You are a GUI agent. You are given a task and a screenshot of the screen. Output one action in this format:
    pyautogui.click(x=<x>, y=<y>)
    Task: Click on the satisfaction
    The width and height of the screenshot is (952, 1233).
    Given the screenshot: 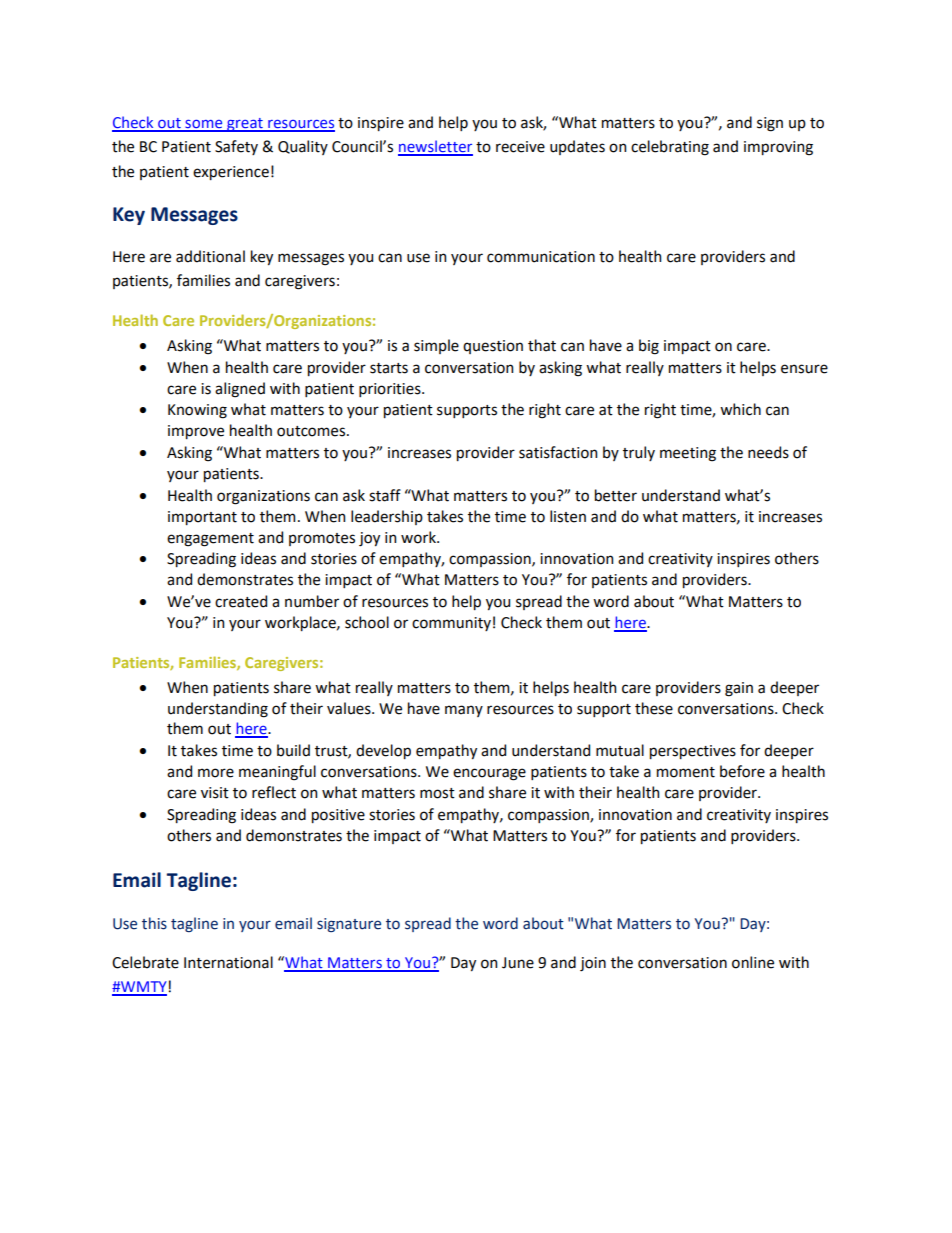 What is the action you would take?
    pyautogui.click(x=558, y=452)
